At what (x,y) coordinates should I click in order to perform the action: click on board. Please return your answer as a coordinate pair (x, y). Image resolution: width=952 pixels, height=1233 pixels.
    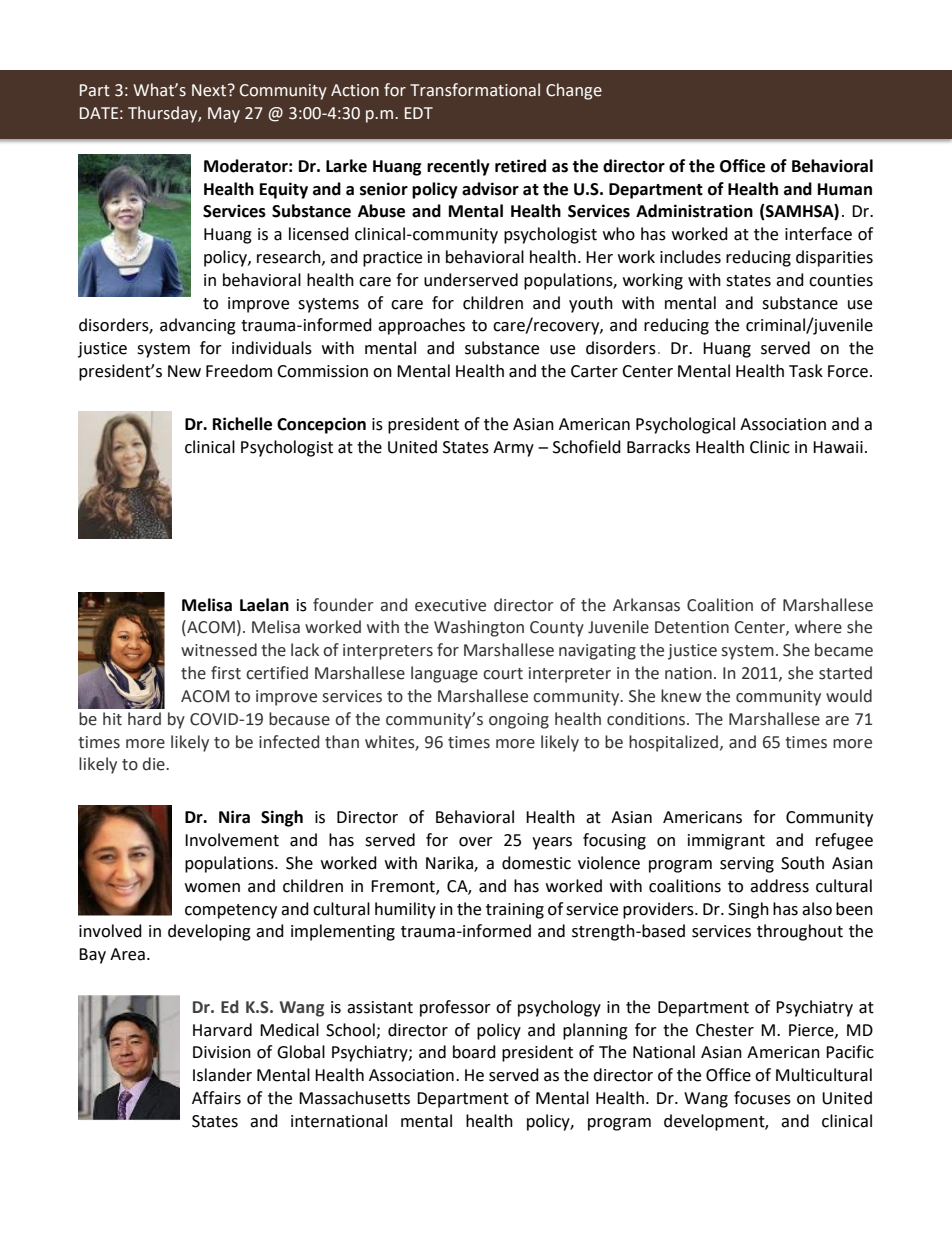
    Looking at the image, I should click on (474, 1052).
